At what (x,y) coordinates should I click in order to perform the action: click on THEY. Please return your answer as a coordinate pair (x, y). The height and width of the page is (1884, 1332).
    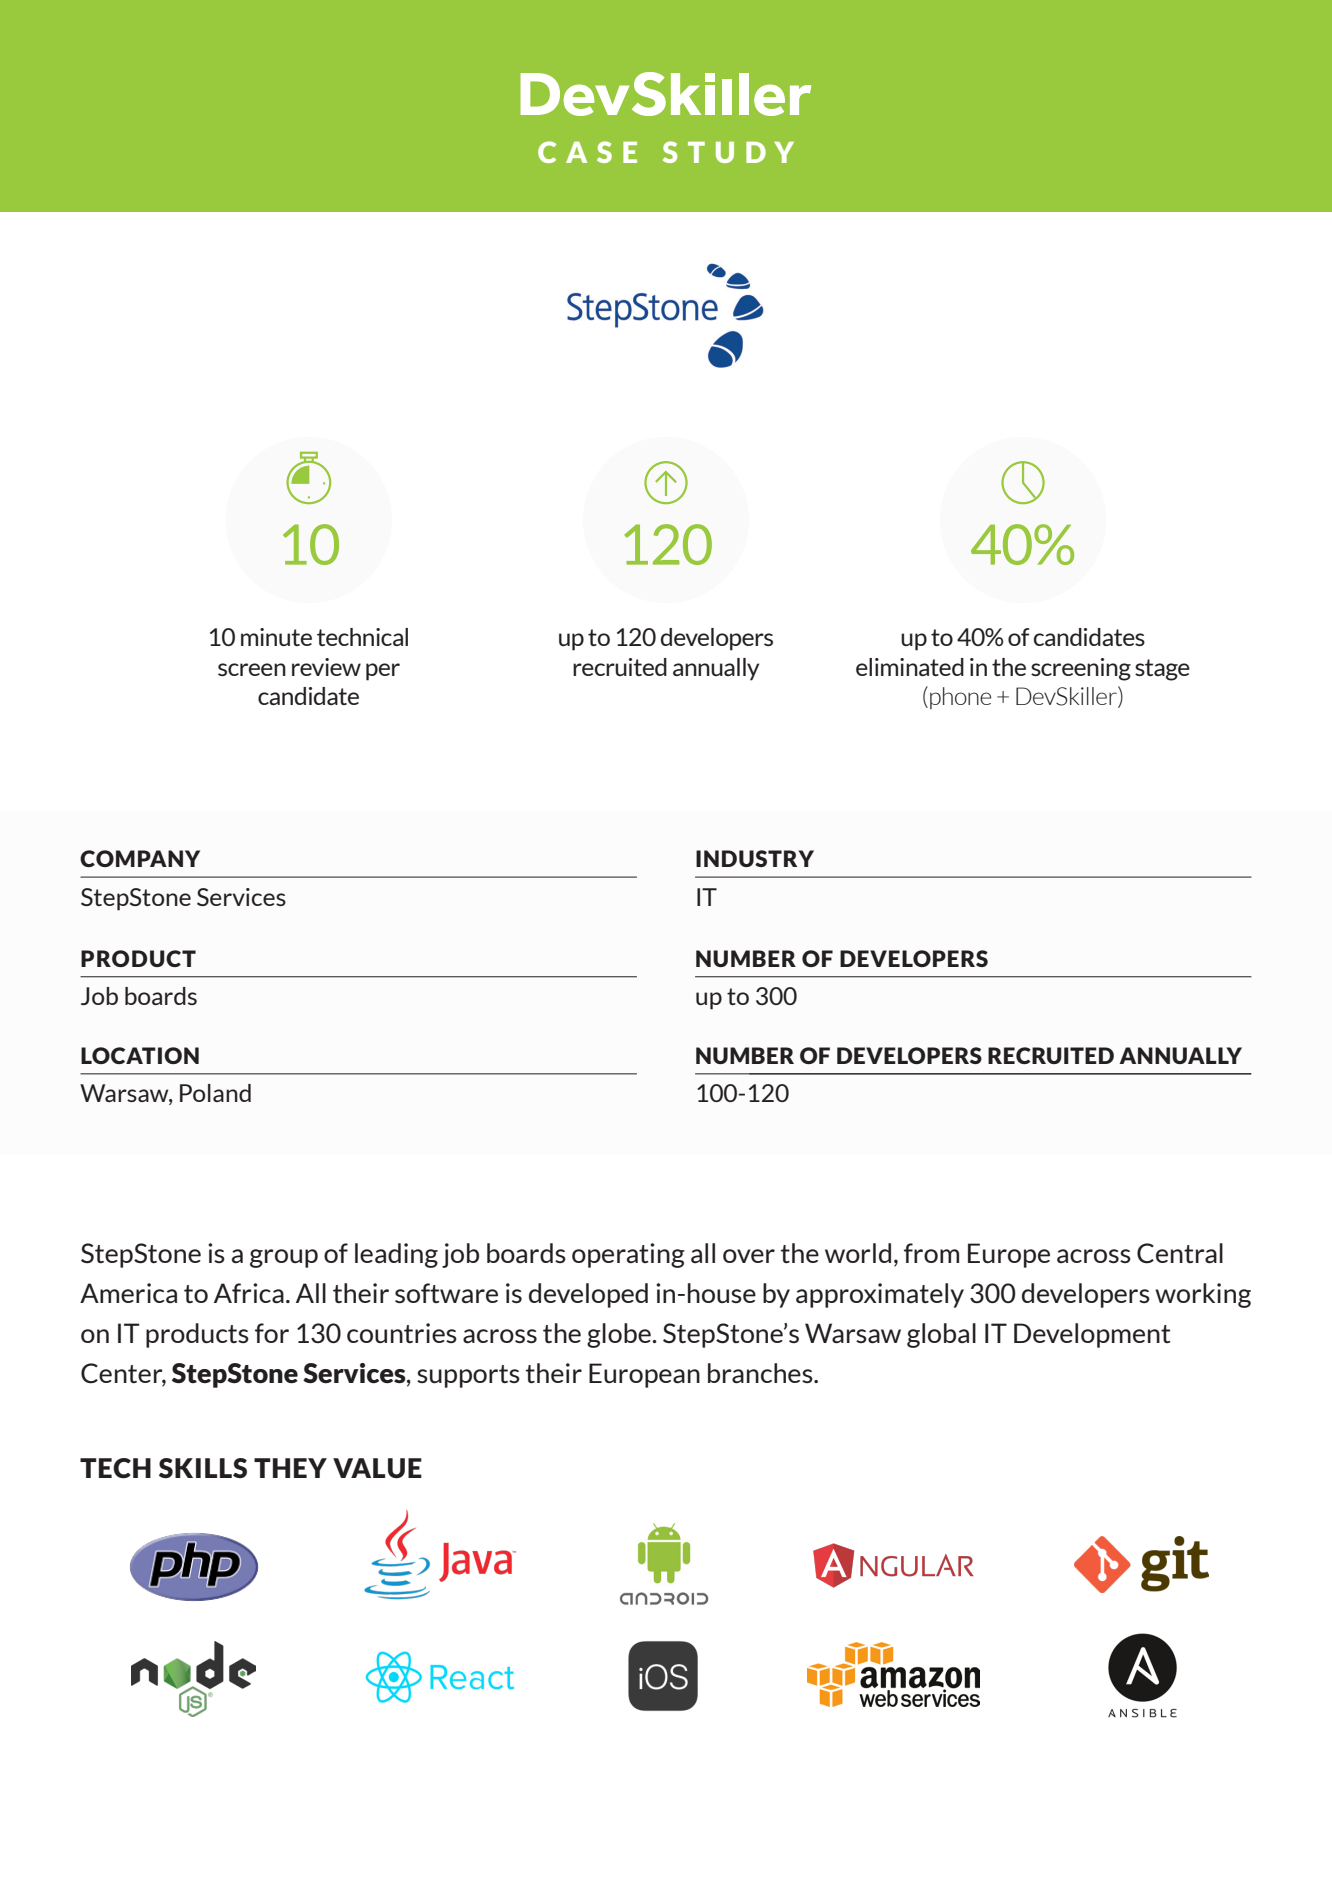
    Looking at the image, I should click on (290, 1468).
